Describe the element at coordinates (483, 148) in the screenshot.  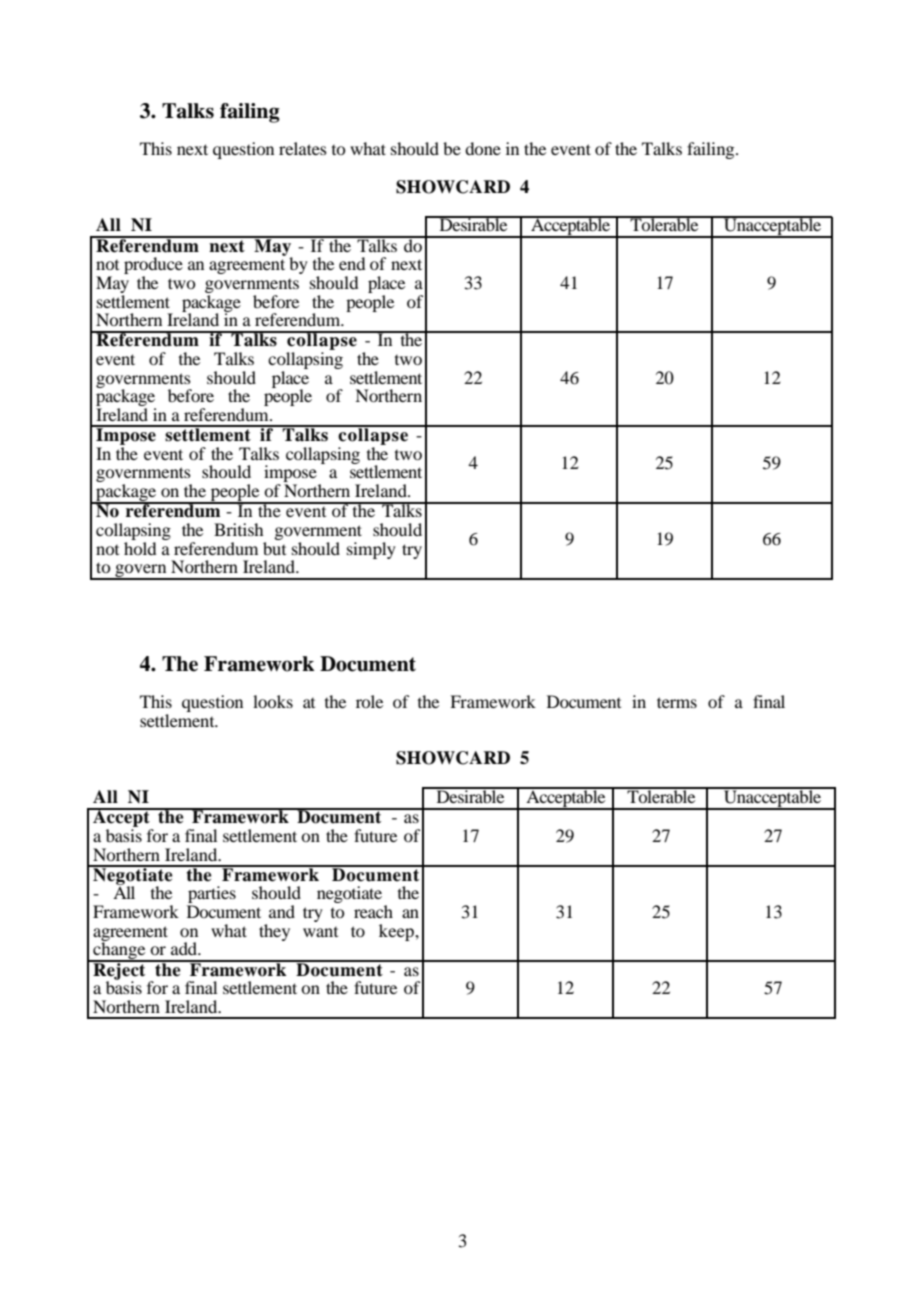
I see `done` at that location.
